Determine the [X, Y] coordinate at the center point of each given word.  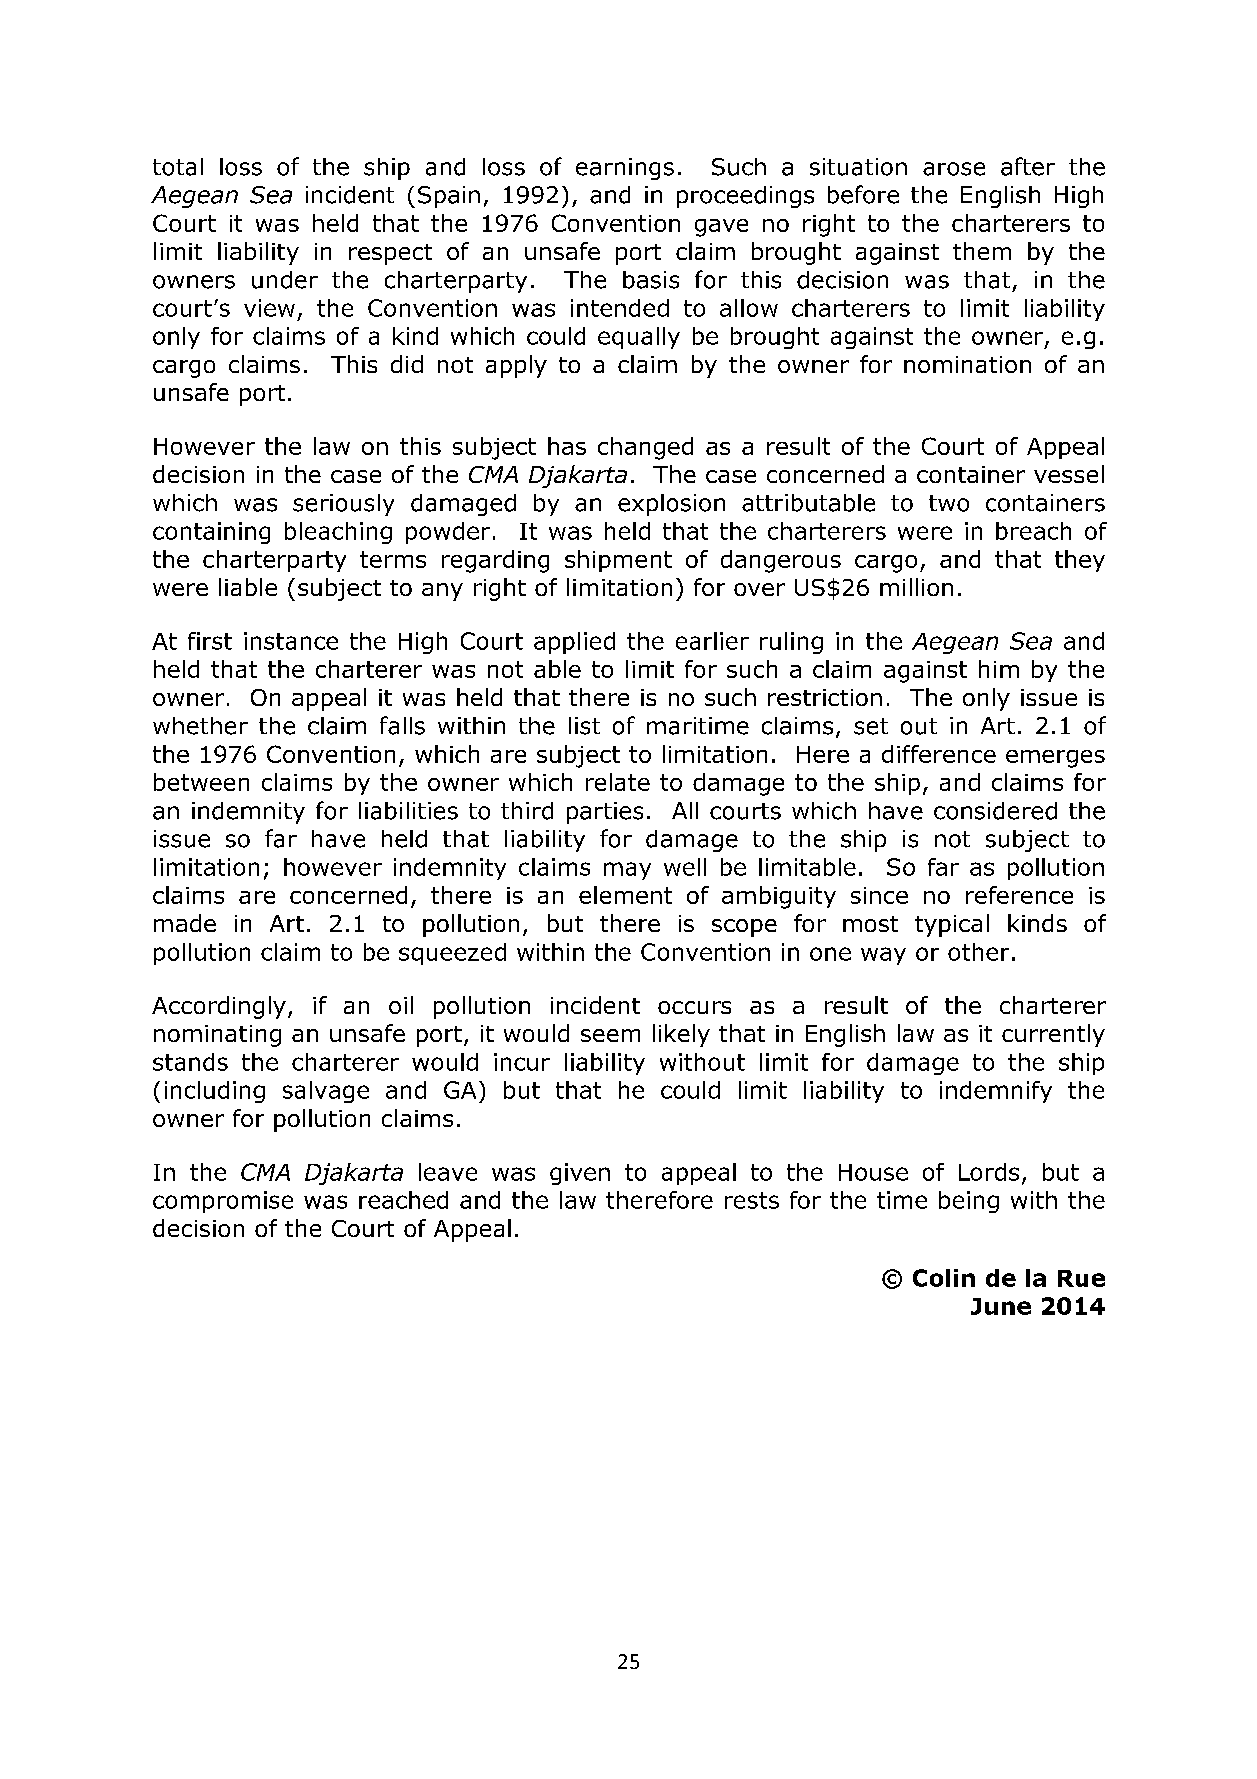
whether [200, 726]
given [580, 1174]
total [178, 167]
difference [939, 754]
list [584, 726]
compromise [223, 1202]
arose [954, 169]
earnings [625, 169]
